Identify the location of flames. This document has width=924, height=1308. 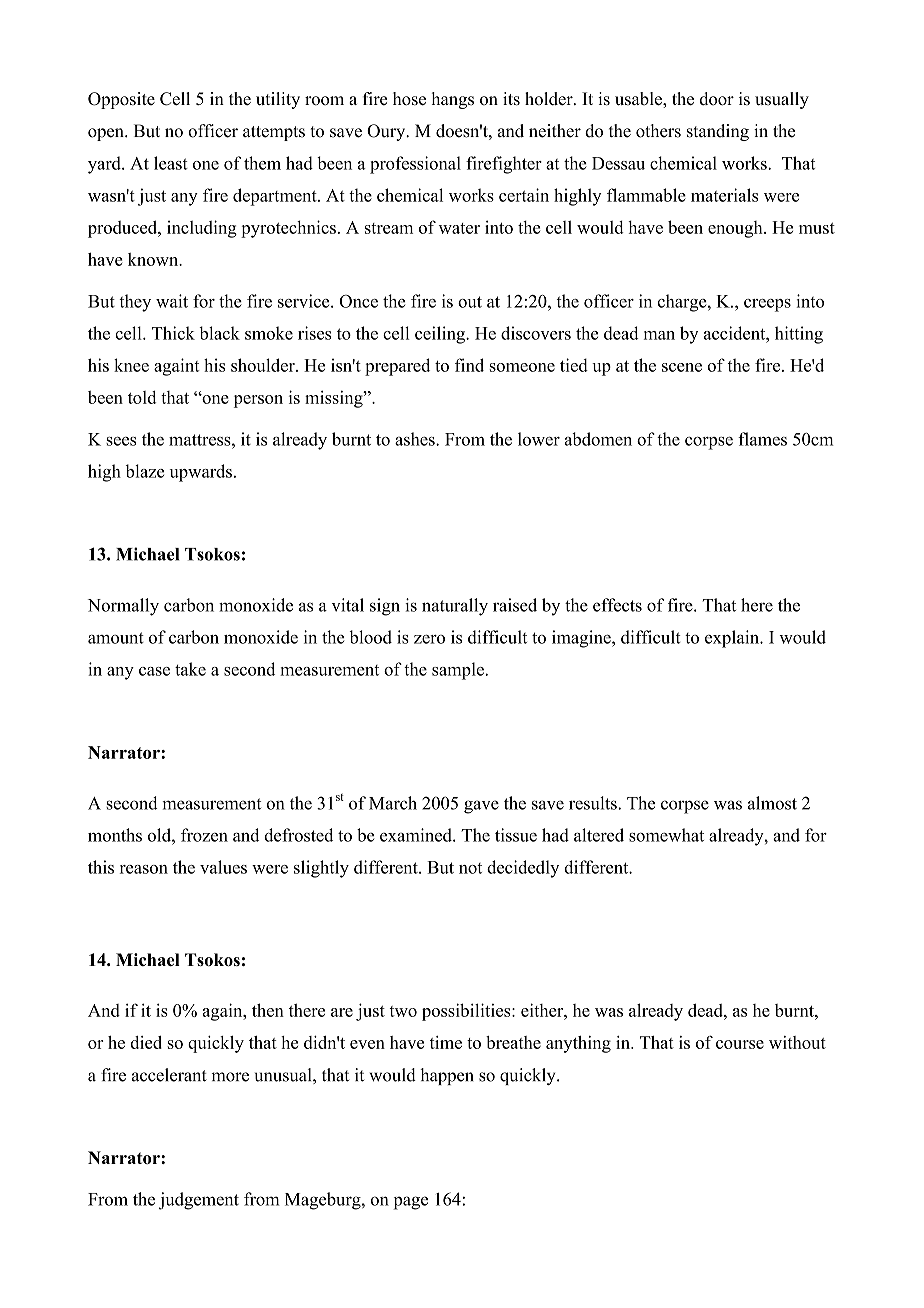
(762, 439).
